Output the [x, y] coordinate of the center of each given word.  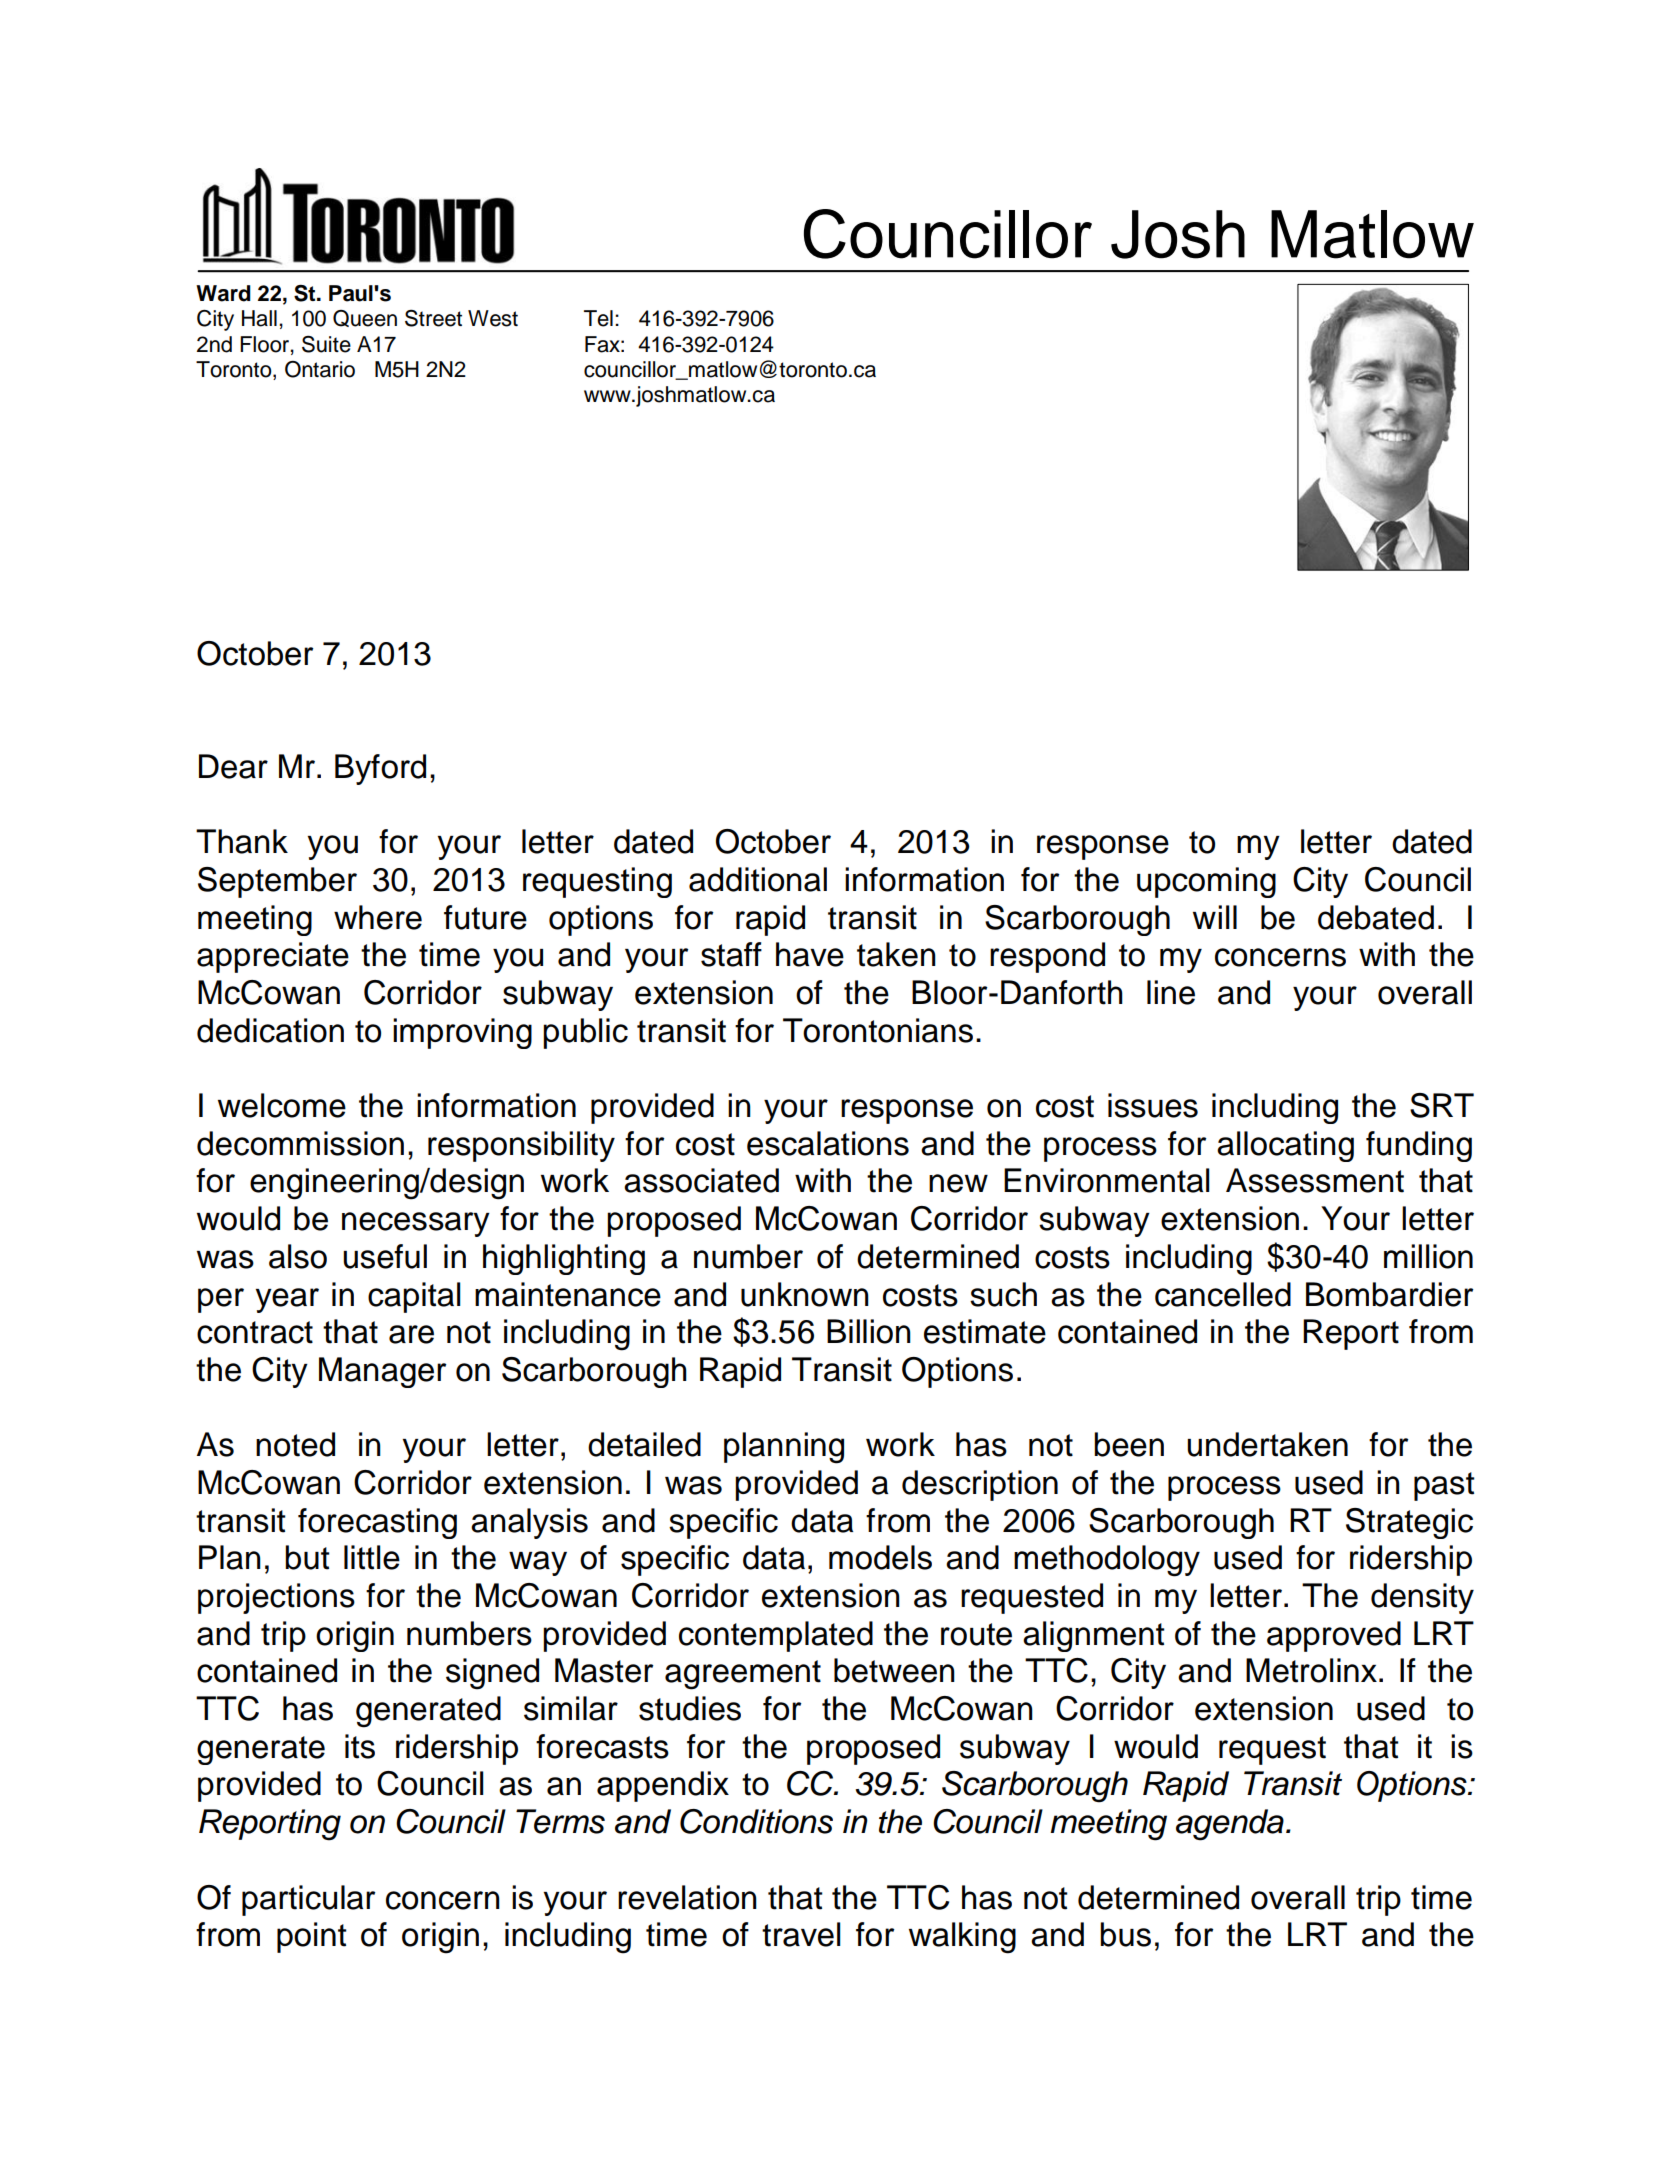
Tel [598, 318]
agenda [1230, 1825]
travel [801, 1934]
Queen [365, 318]
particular [308, 1900]
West [493, 318]
